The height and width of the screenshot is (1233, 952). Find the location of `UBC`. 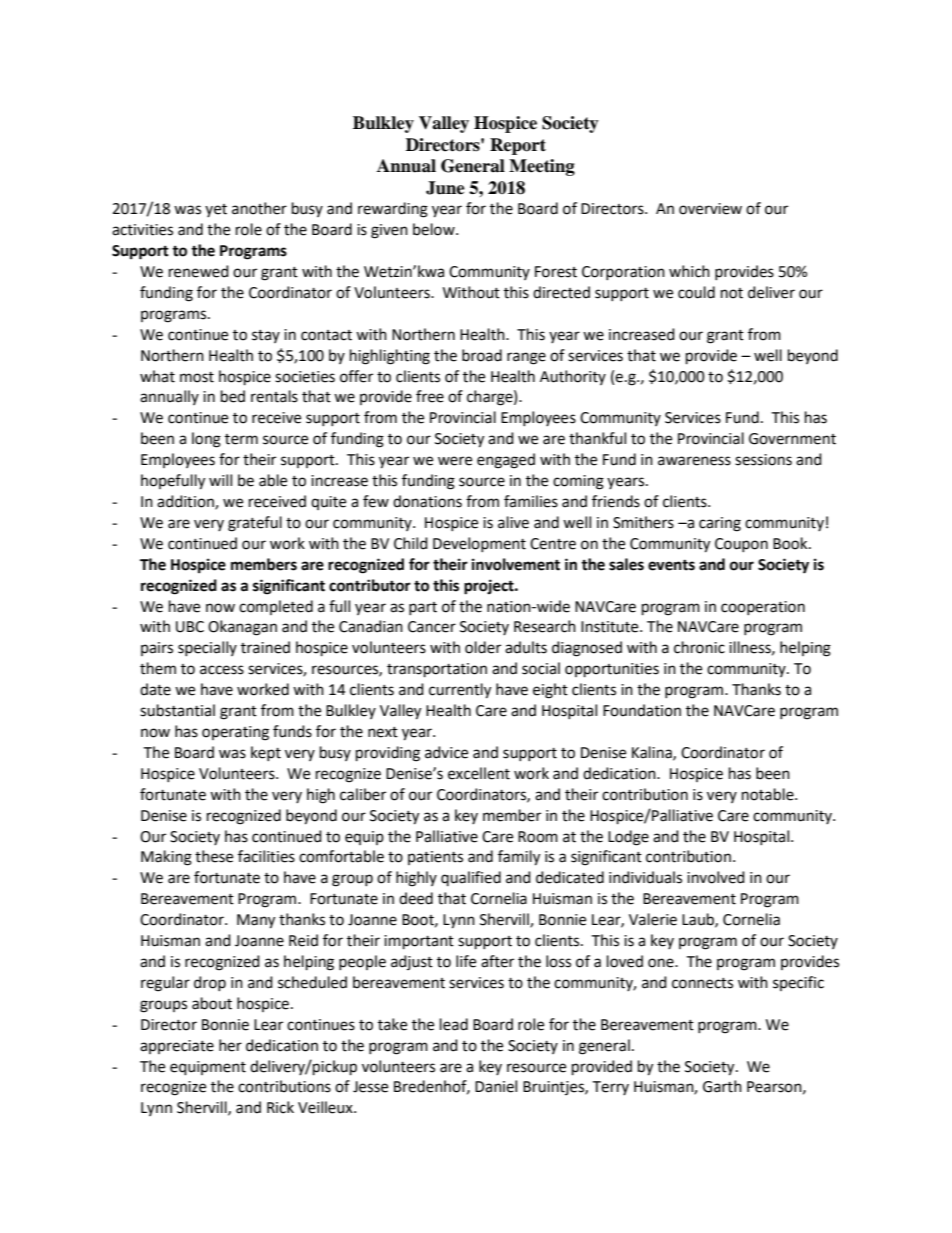

UBC is located at coordinates (190, 627).
